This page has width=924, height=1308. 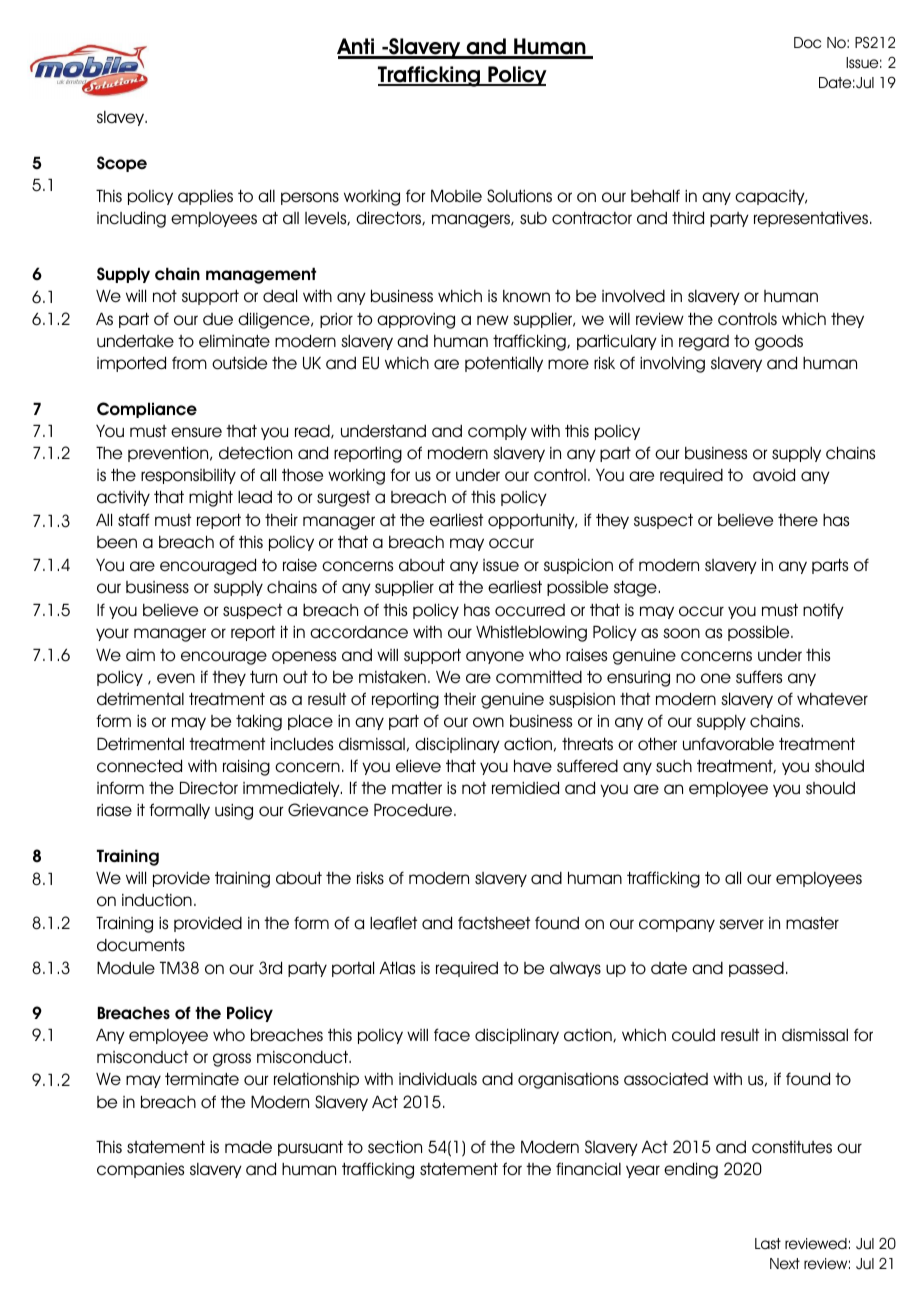 I want to click on section, so click(x=395, y=1147).
